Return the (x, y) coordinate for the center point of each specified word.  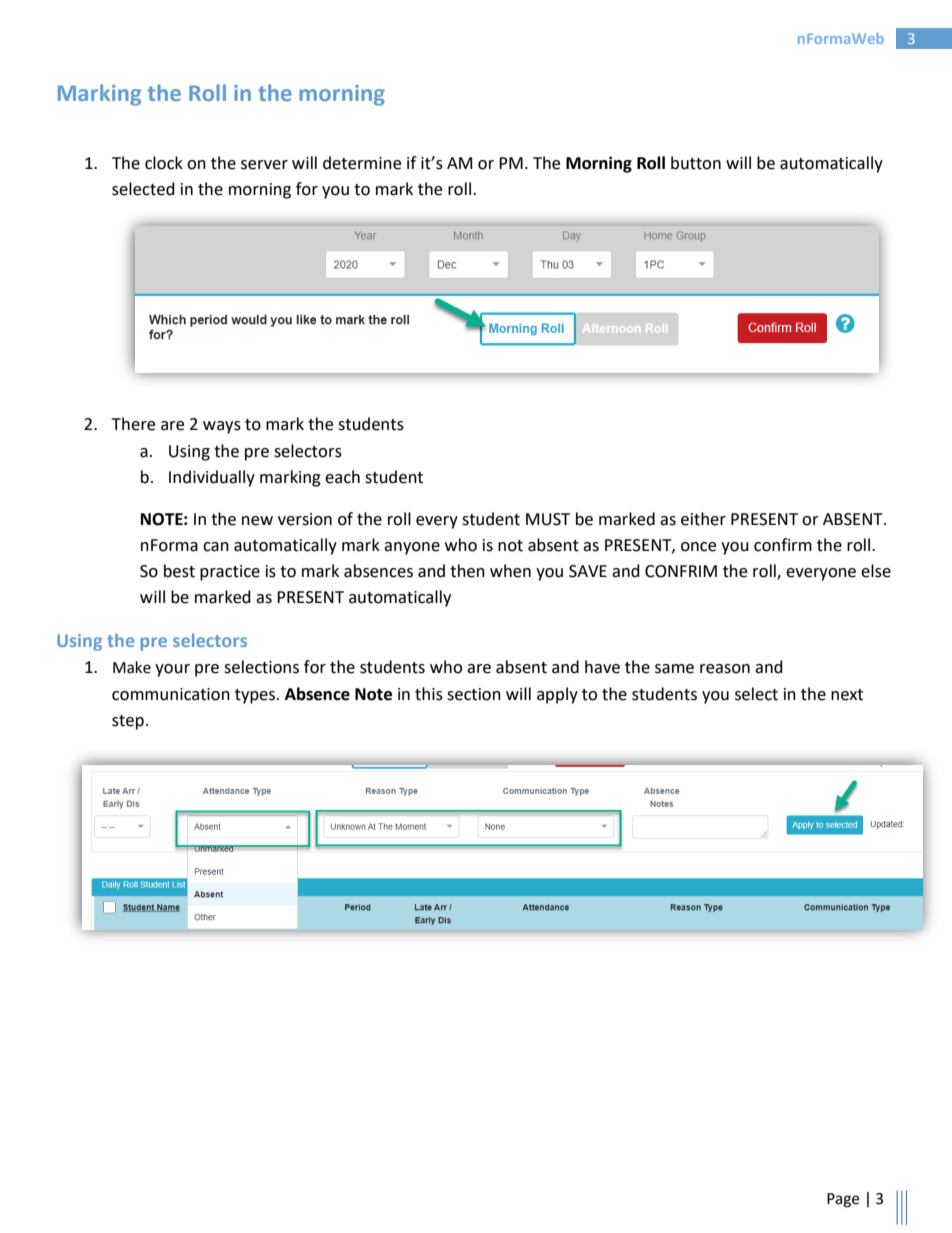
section (474, 694)
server (264, 165)
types (256, 696)
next (847, 695)
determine (362, 163)
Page (843, 1200)
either (703, 519)
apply (557, 695)
